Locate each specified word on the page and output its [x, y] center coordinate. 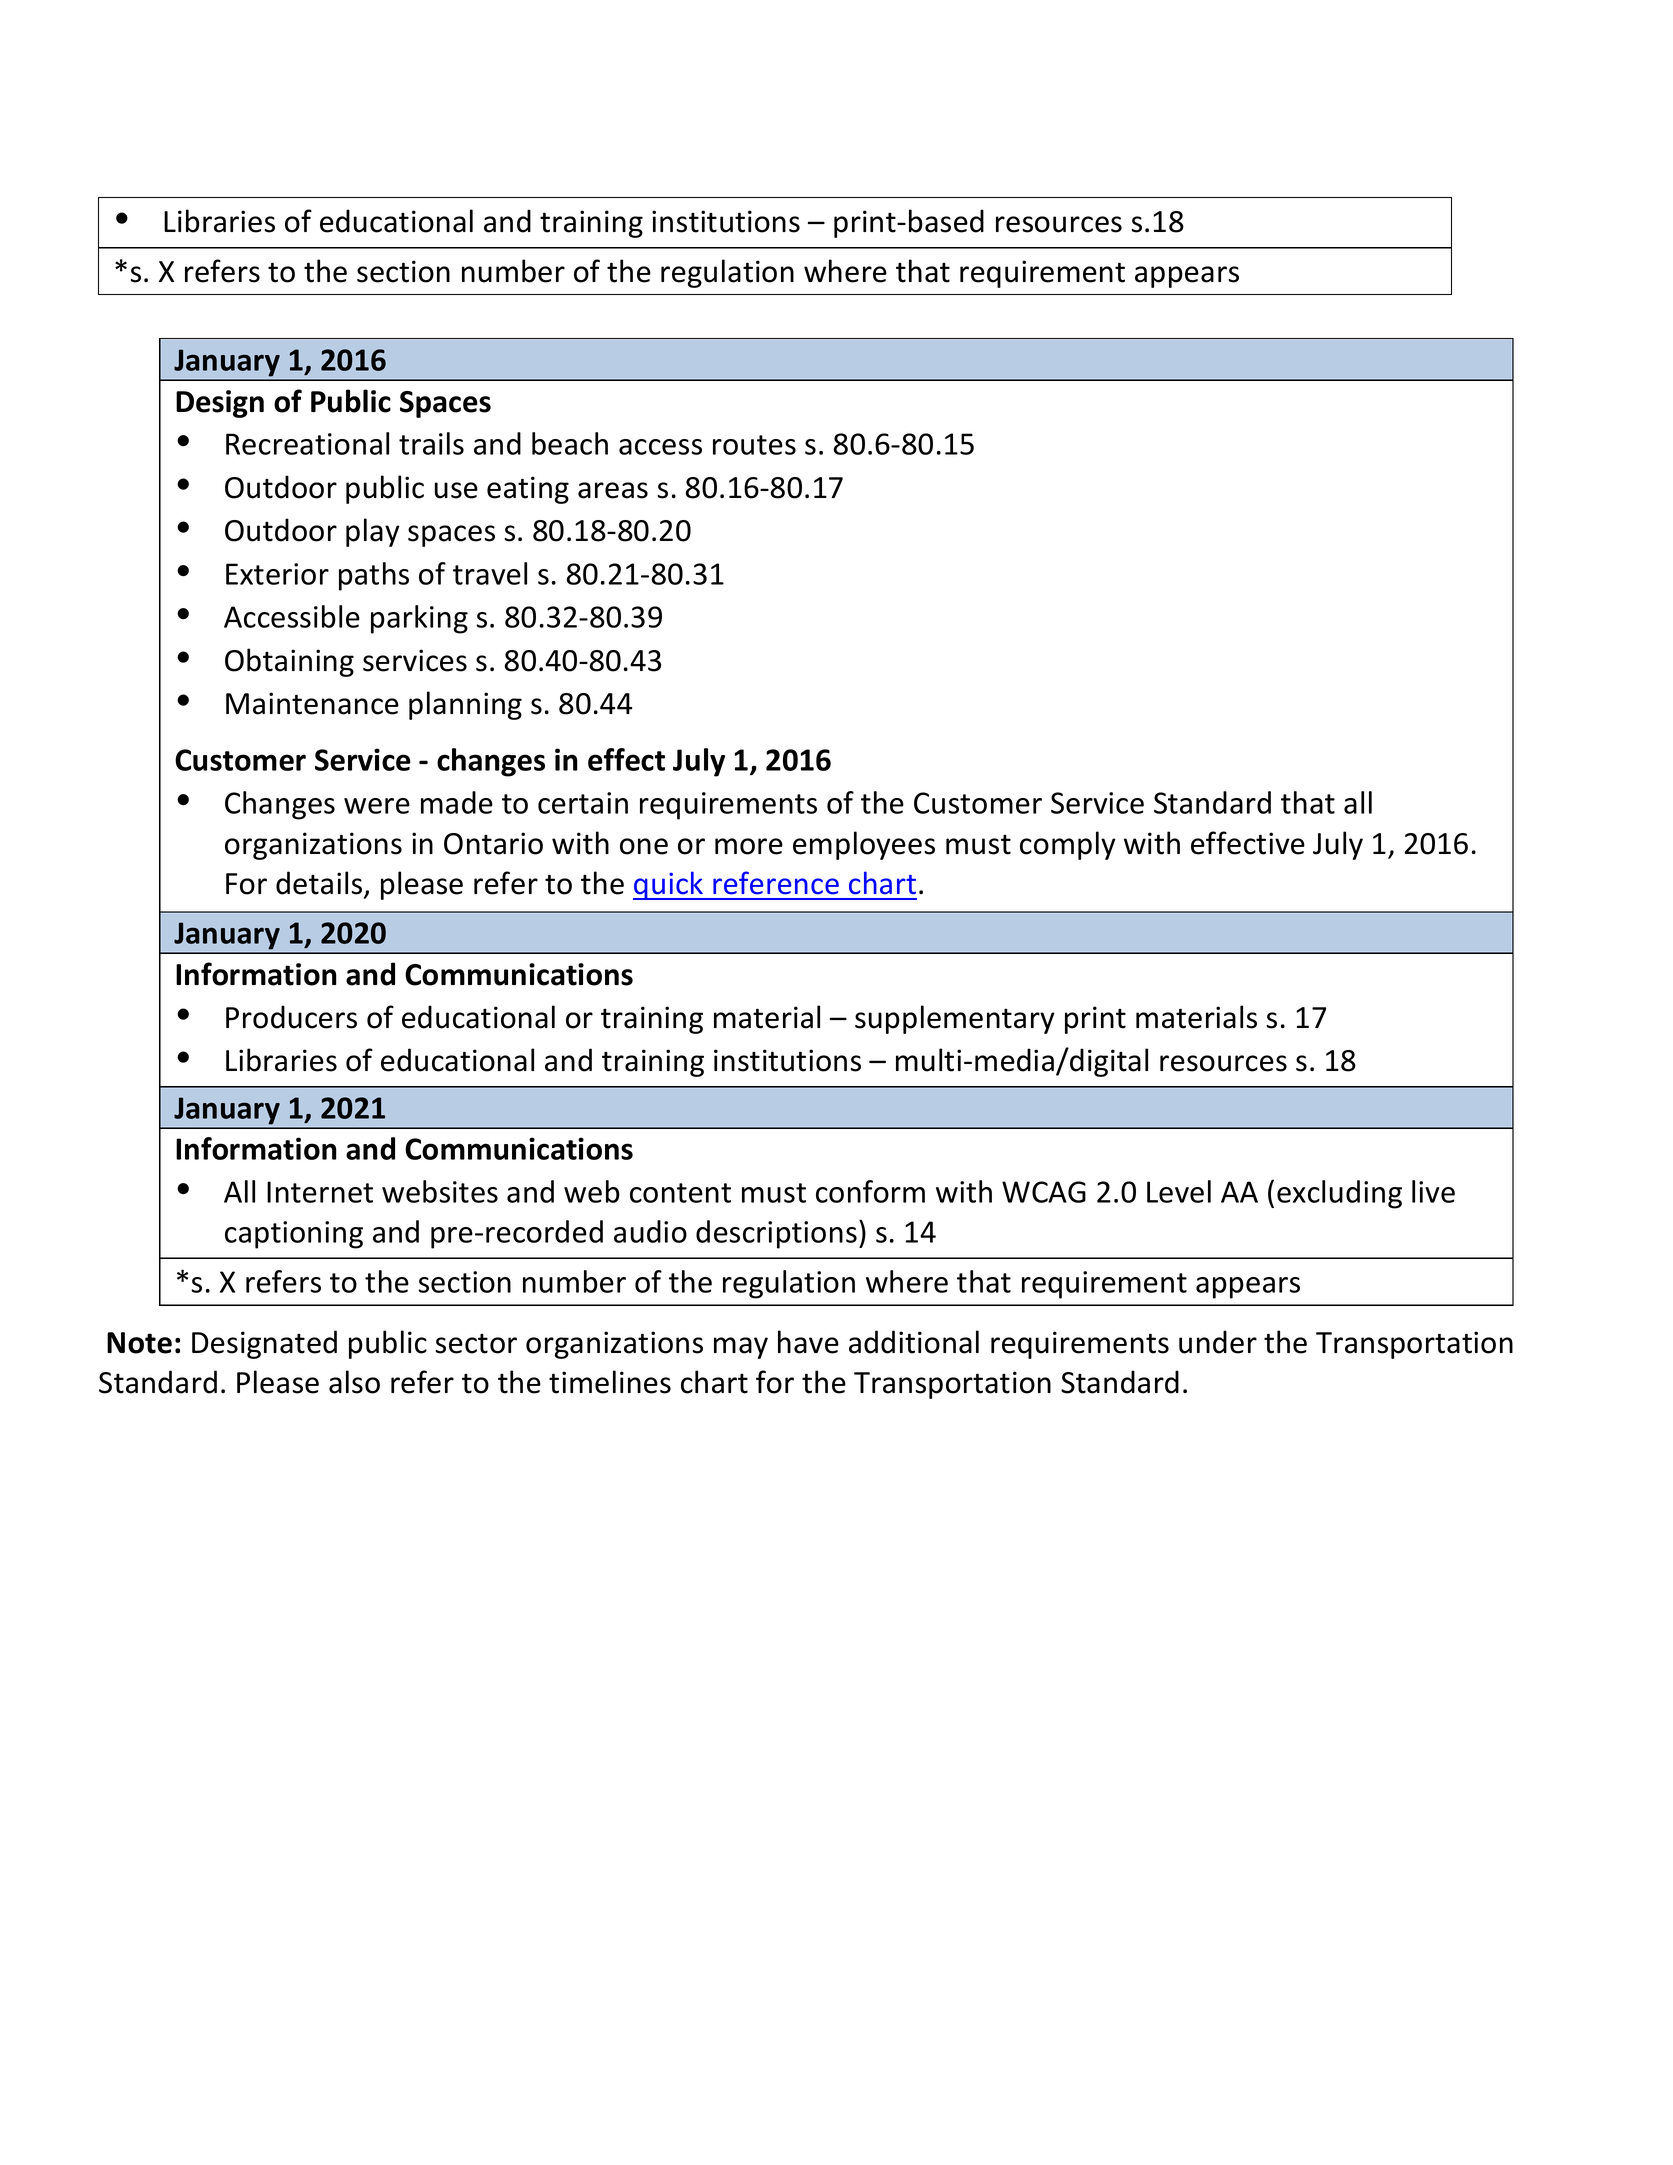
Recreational [307, 443]
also [354, 1382]
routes [754, 445]
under [1218, 1342]
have [808, 1342]
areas [613, 490]
